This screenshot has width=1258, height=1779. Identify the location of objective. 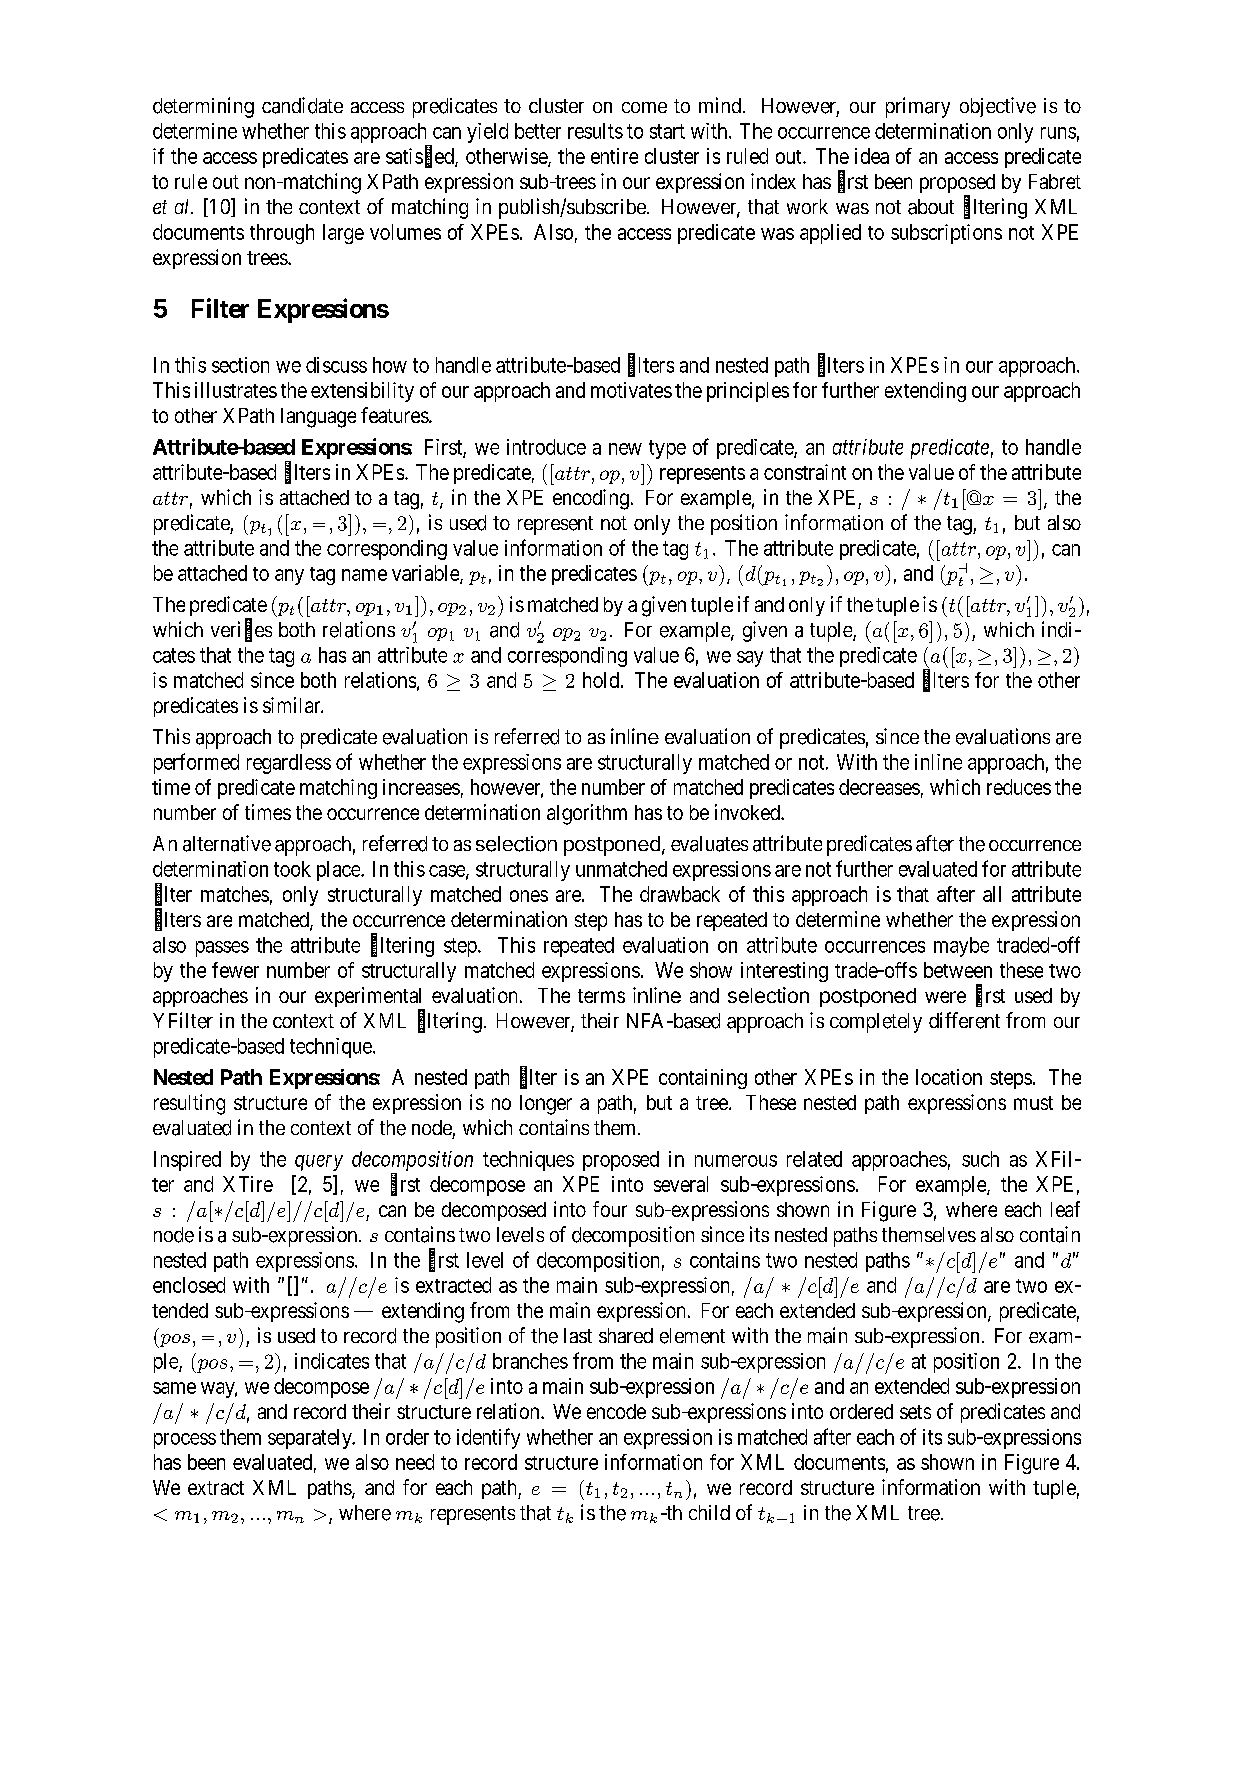
(998, 107).
